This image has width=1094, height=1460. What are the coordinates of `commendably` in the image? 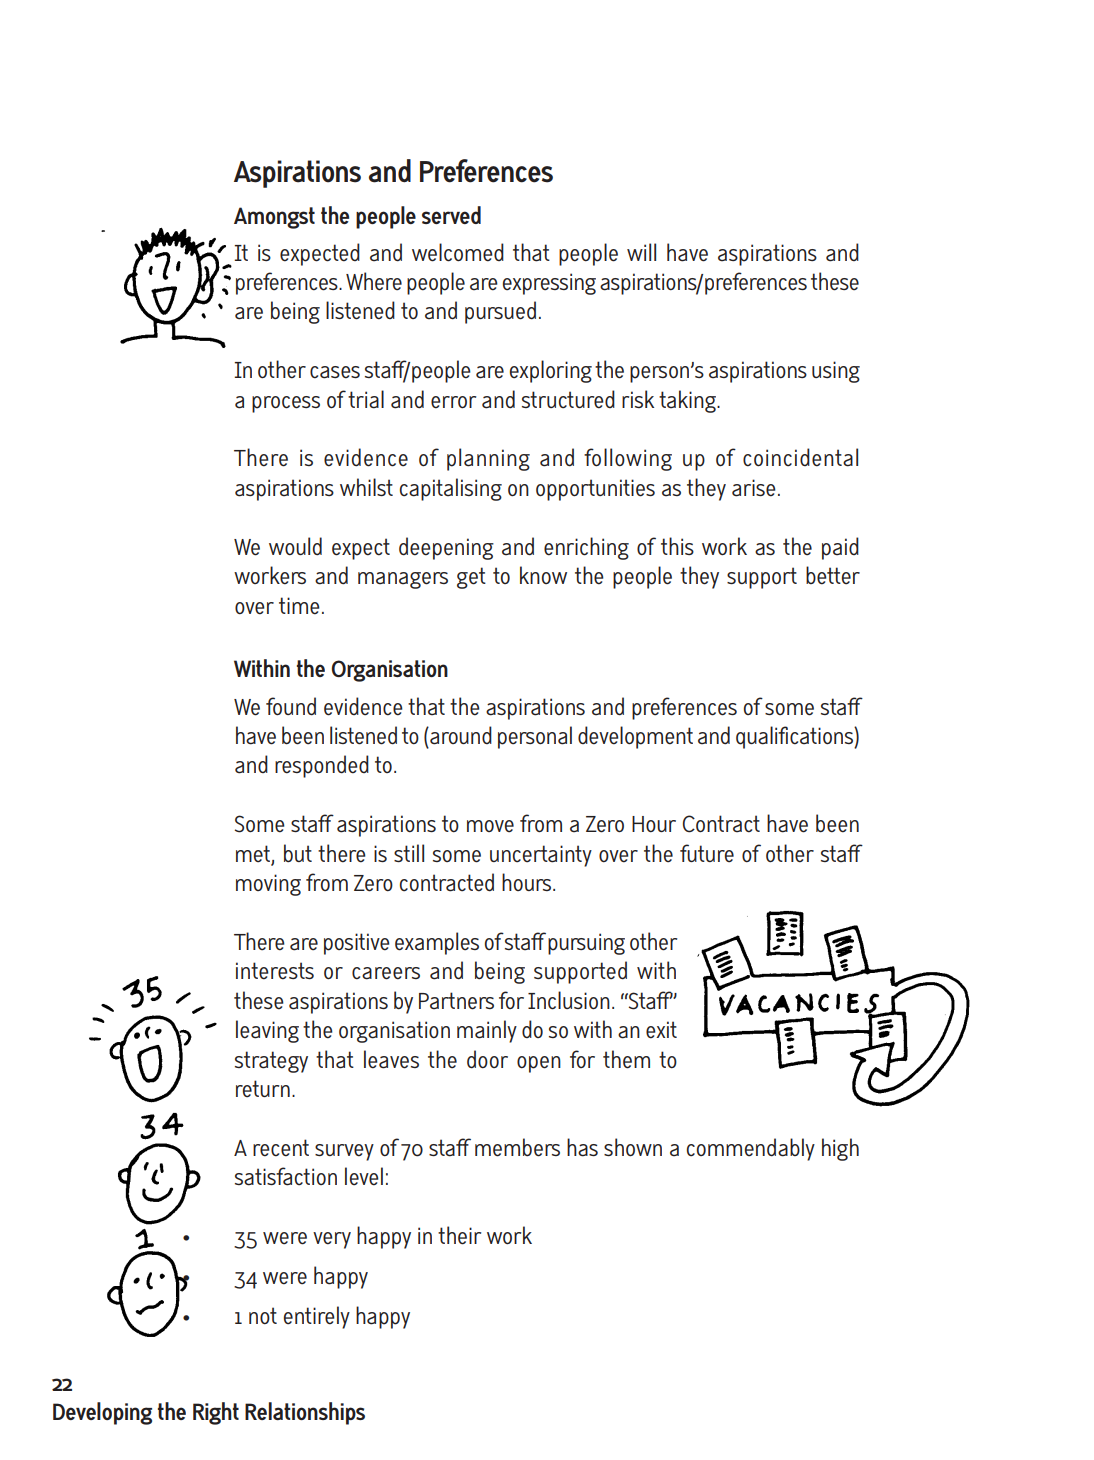 It's located at (751, 1149).
